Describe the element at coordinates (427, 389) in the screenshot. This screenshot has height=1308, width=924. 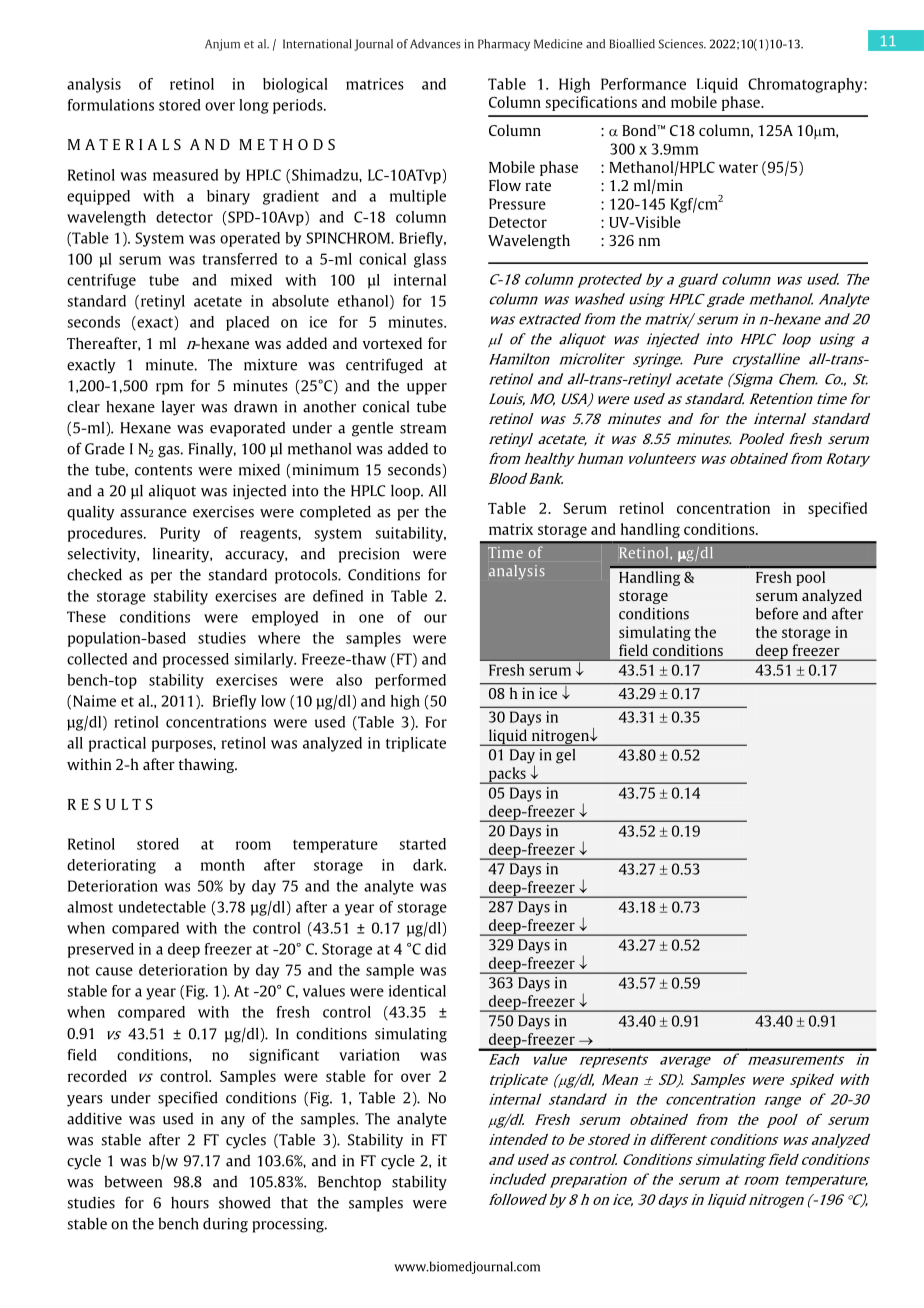
I see `upper` at that location.
